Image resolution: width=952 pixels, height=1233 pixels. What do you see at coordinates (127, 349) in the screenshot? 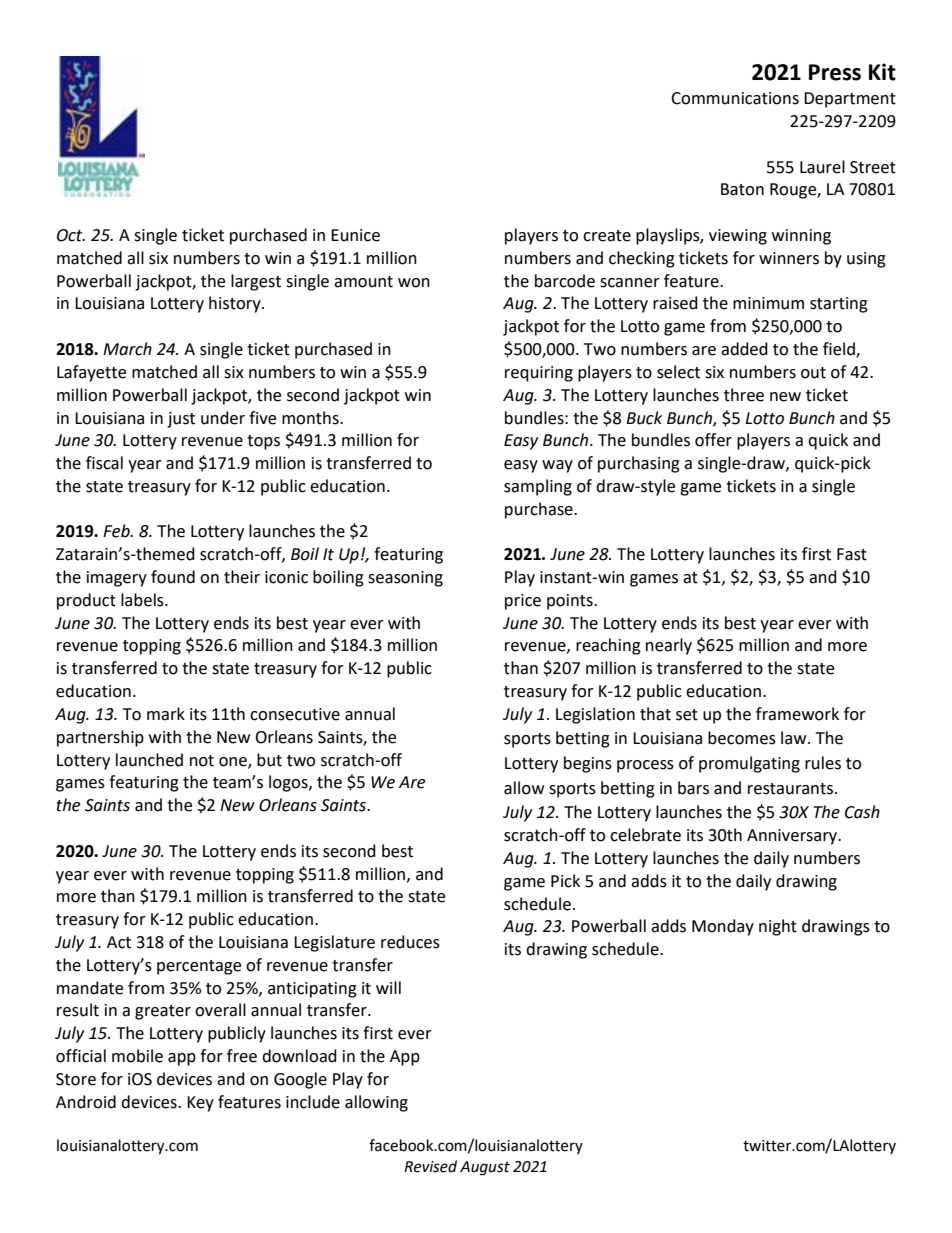
I see `March` at bounding box center [127, 349].
